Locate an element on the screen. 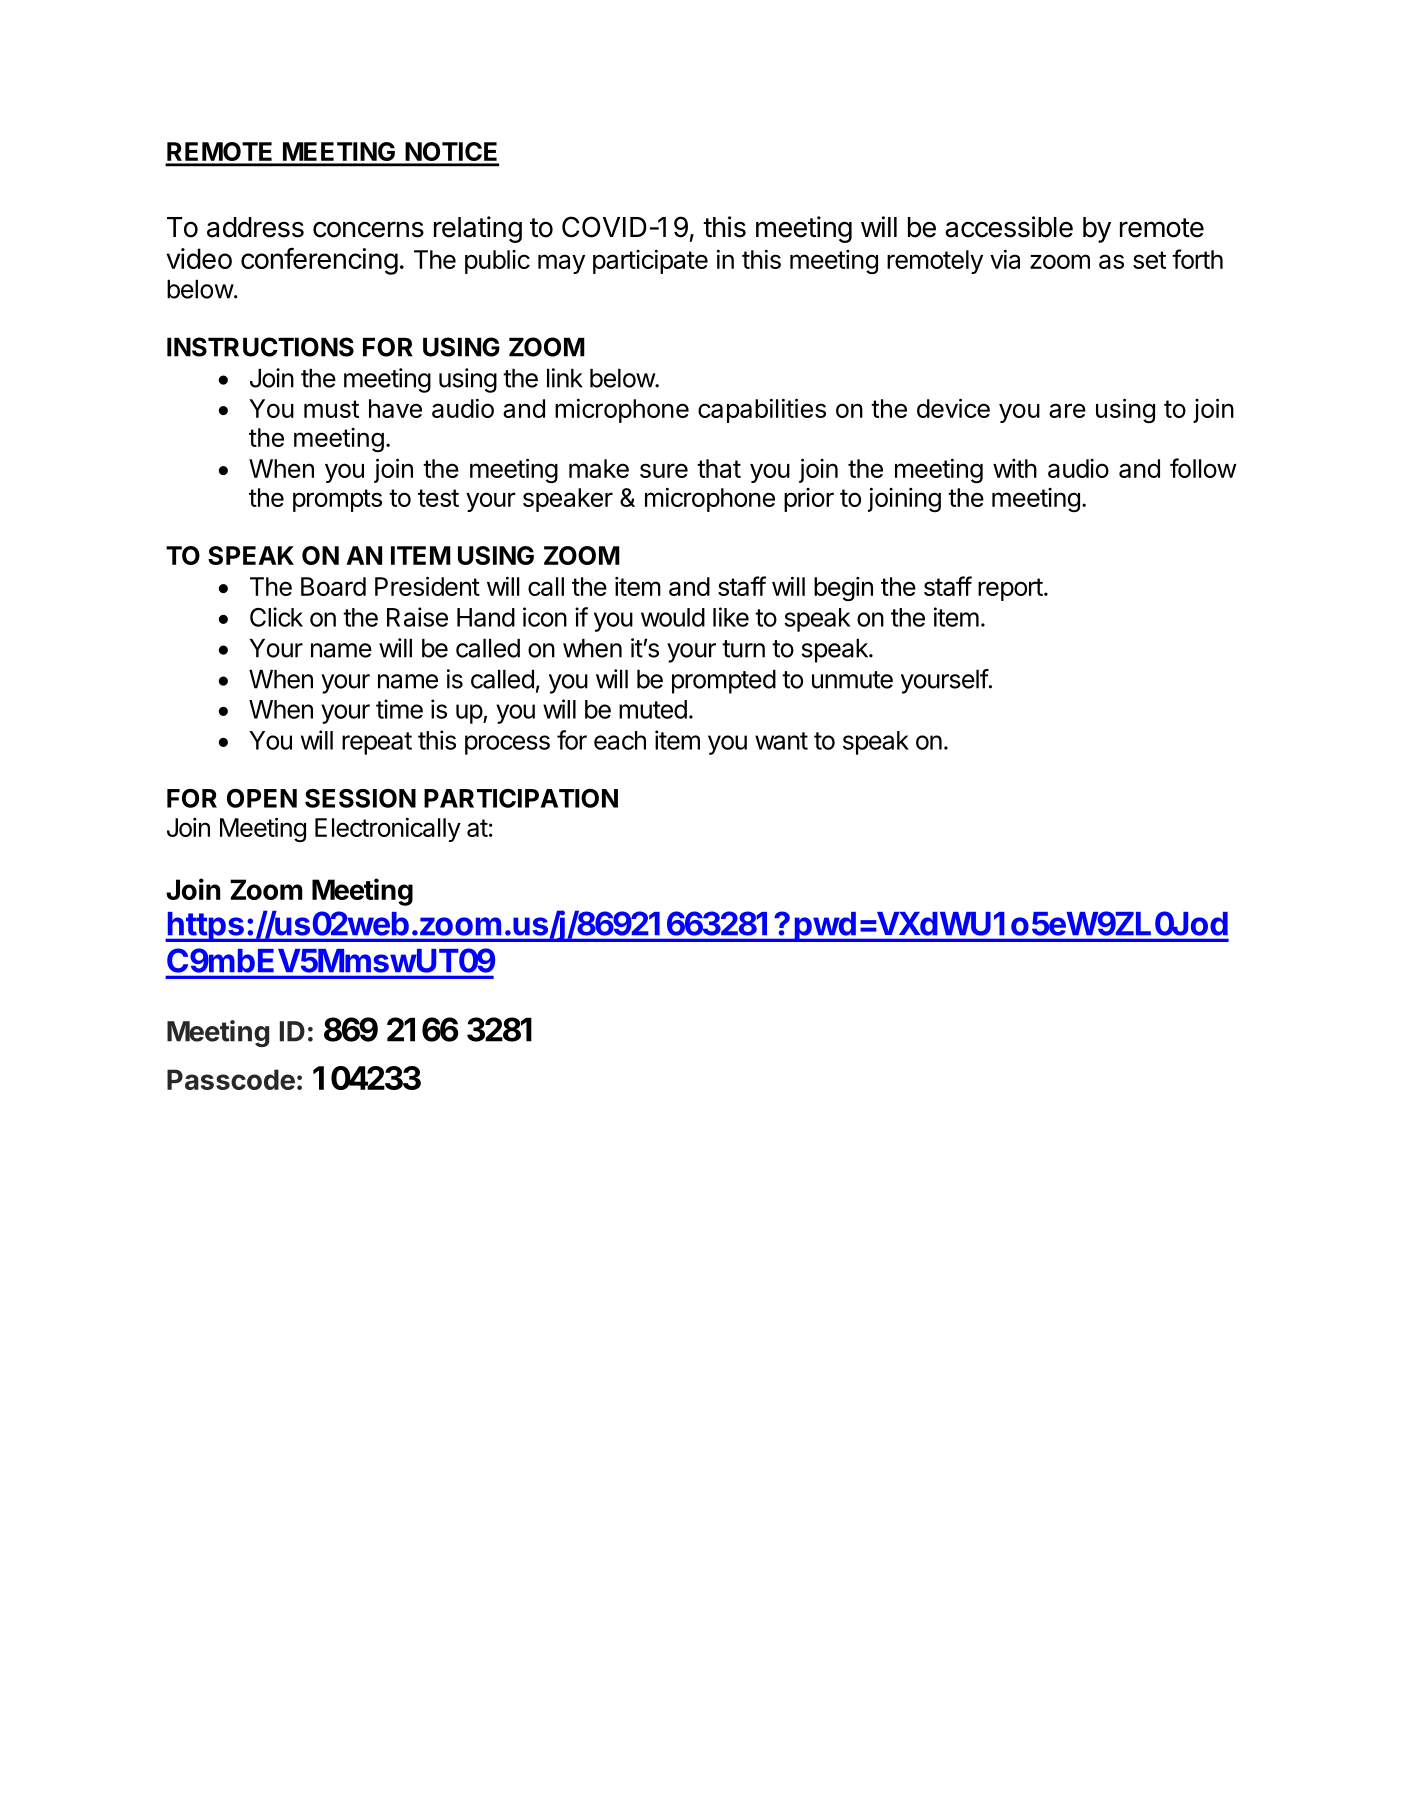  Passcode is located at coordinates (231, 1079).
